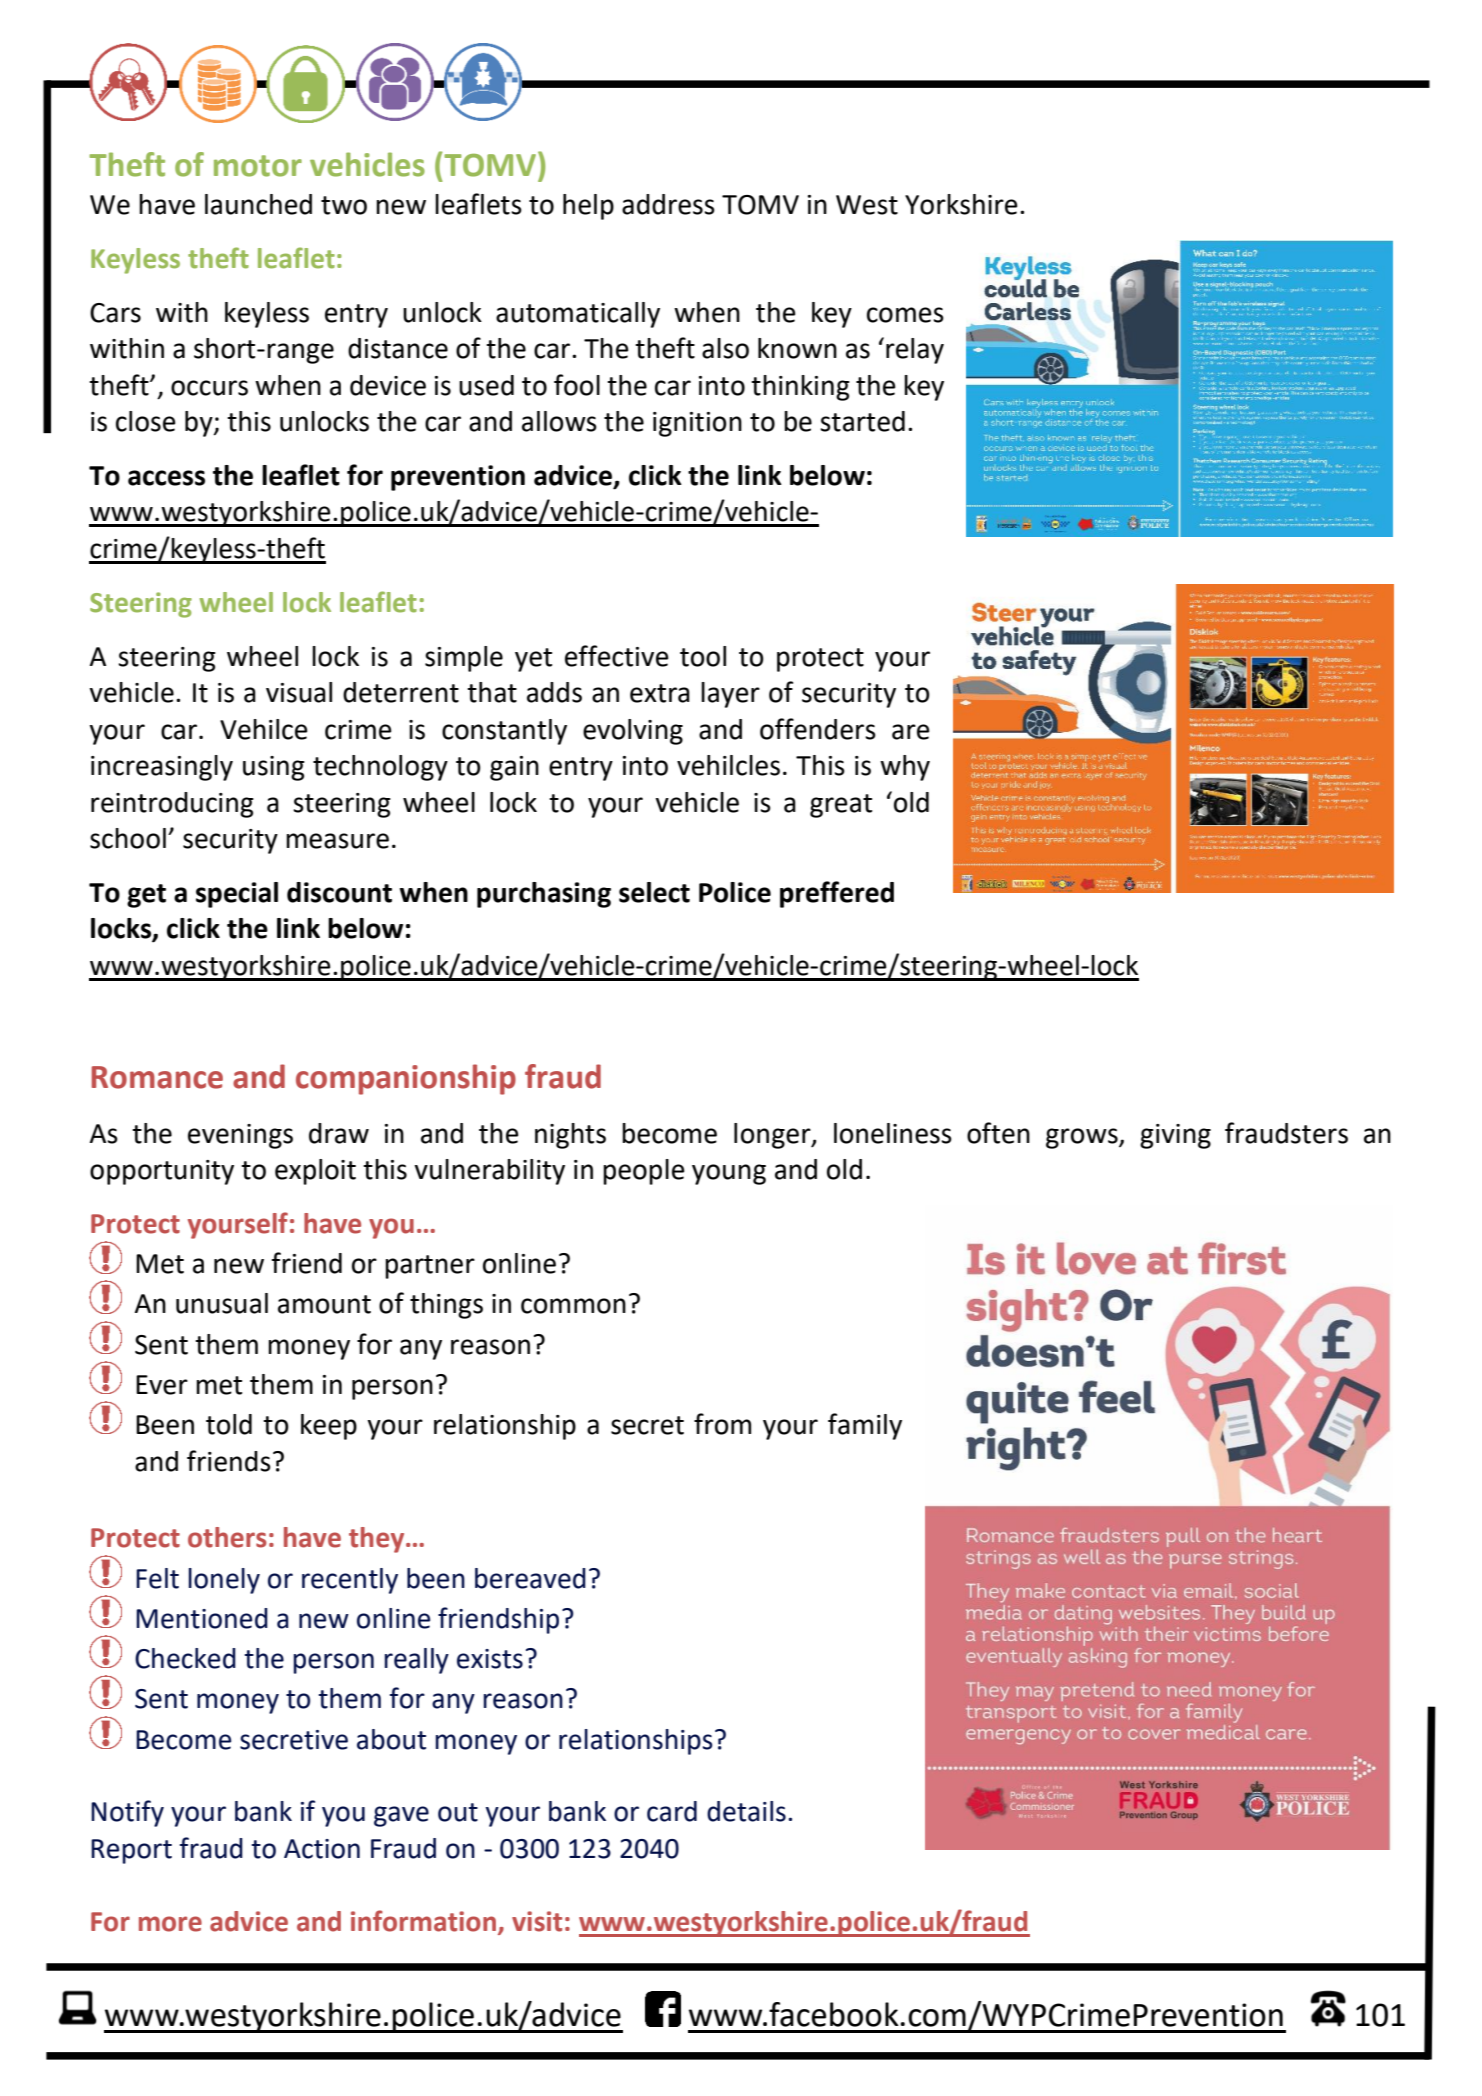  Describe the element at coordinates (633, 732) in the image. I see `evolving` at that location.
